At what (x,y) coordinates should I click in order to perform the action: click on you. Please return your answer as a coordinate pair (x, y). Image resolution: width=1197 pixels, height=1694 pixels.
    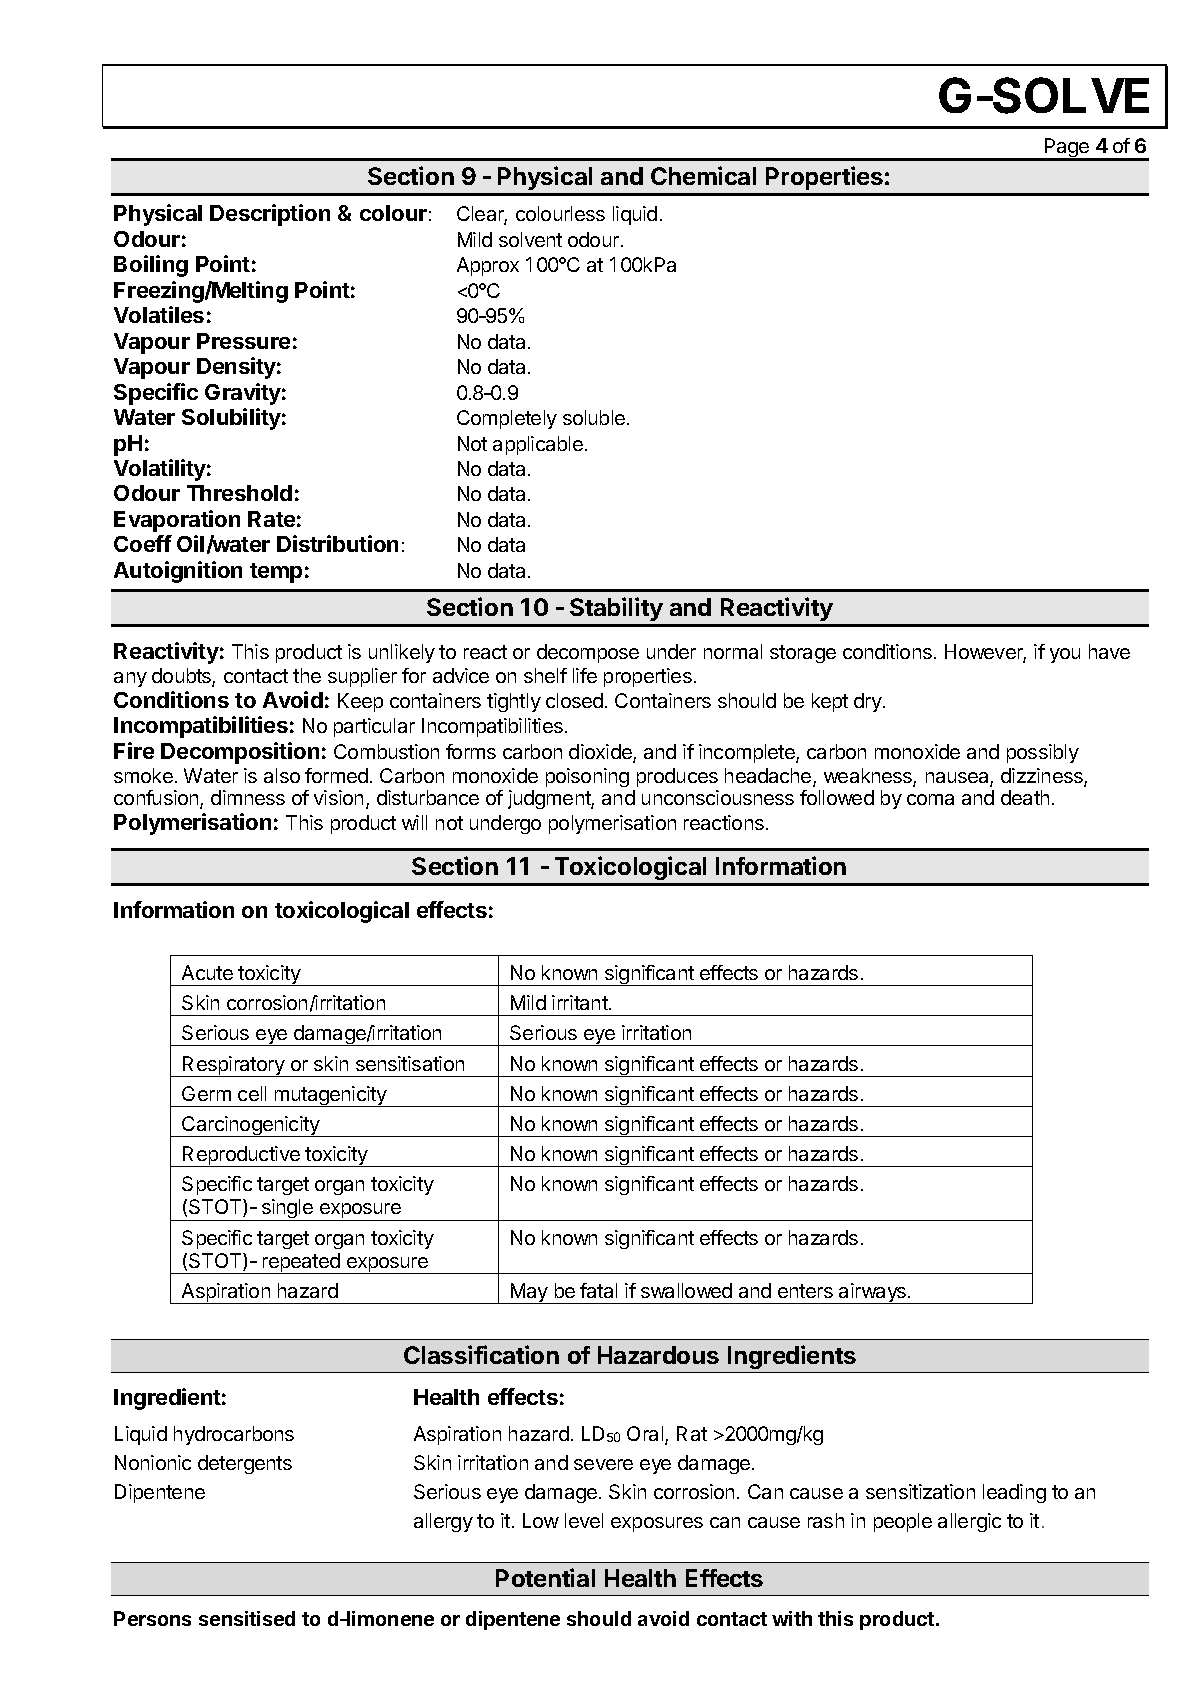
    Looking at the image, I should click on (1065, 655).
